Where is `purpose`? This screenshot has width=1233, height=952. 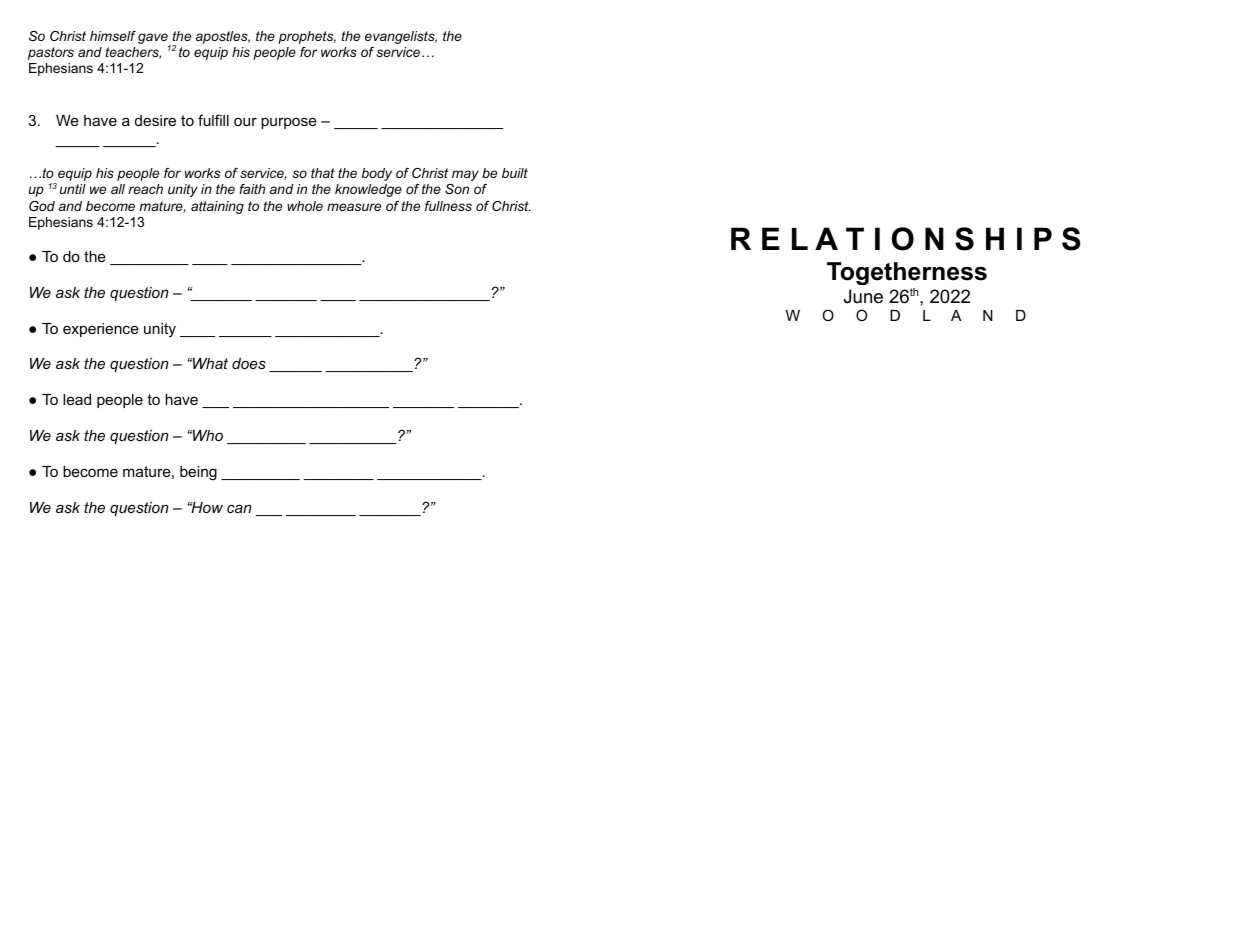
purpose is located at coordinates (289, 123).
